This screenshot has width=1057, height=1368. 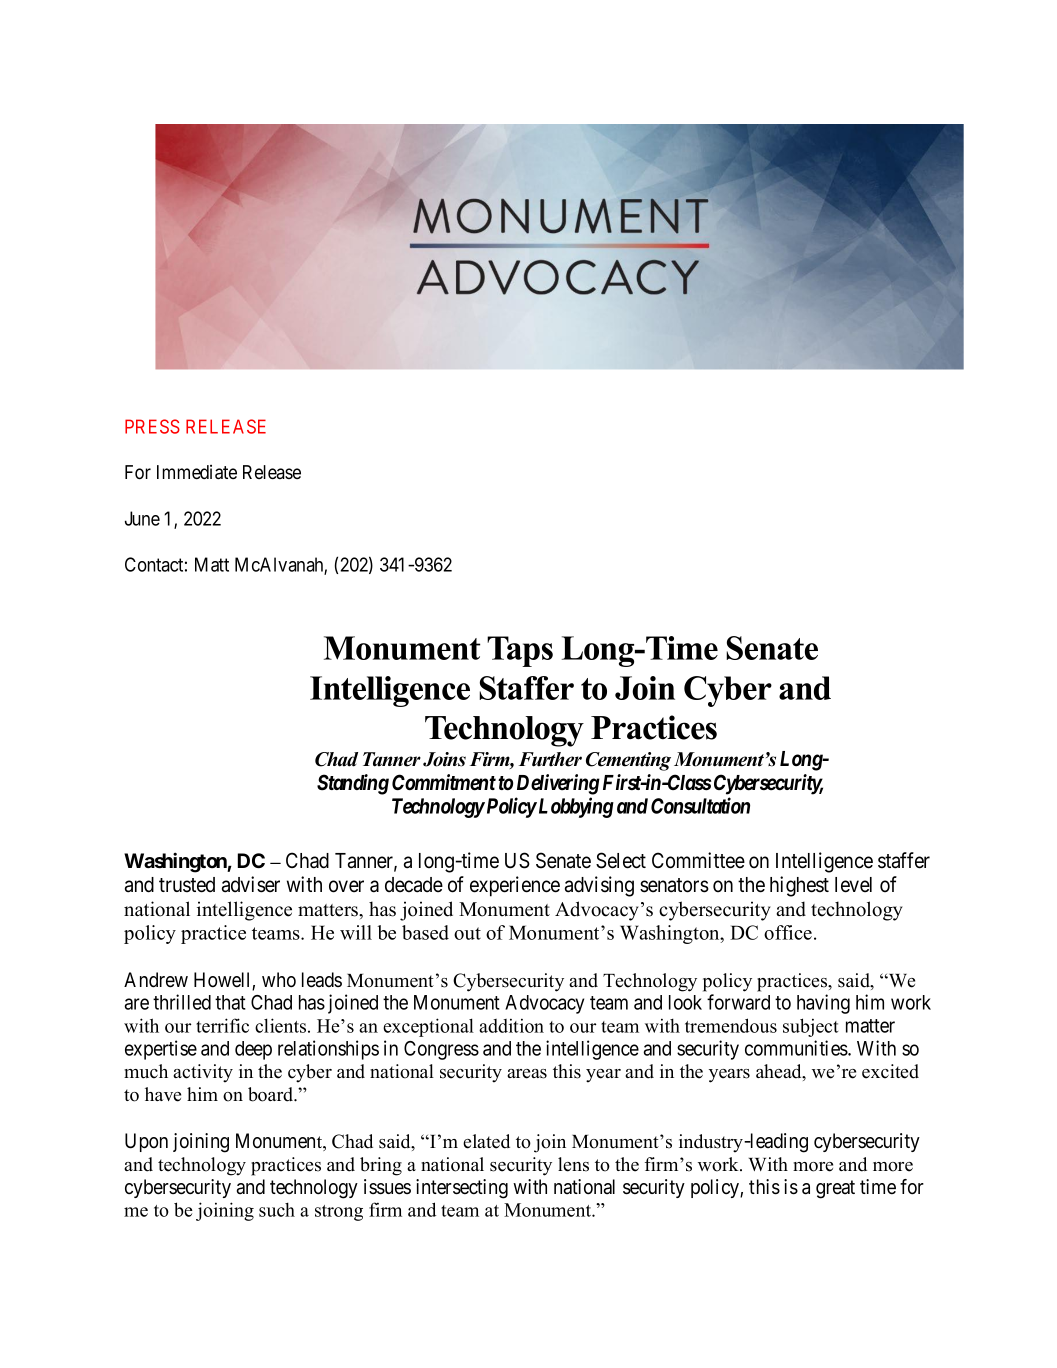 I want to click on PRESS, so click(x=152, y=426).
